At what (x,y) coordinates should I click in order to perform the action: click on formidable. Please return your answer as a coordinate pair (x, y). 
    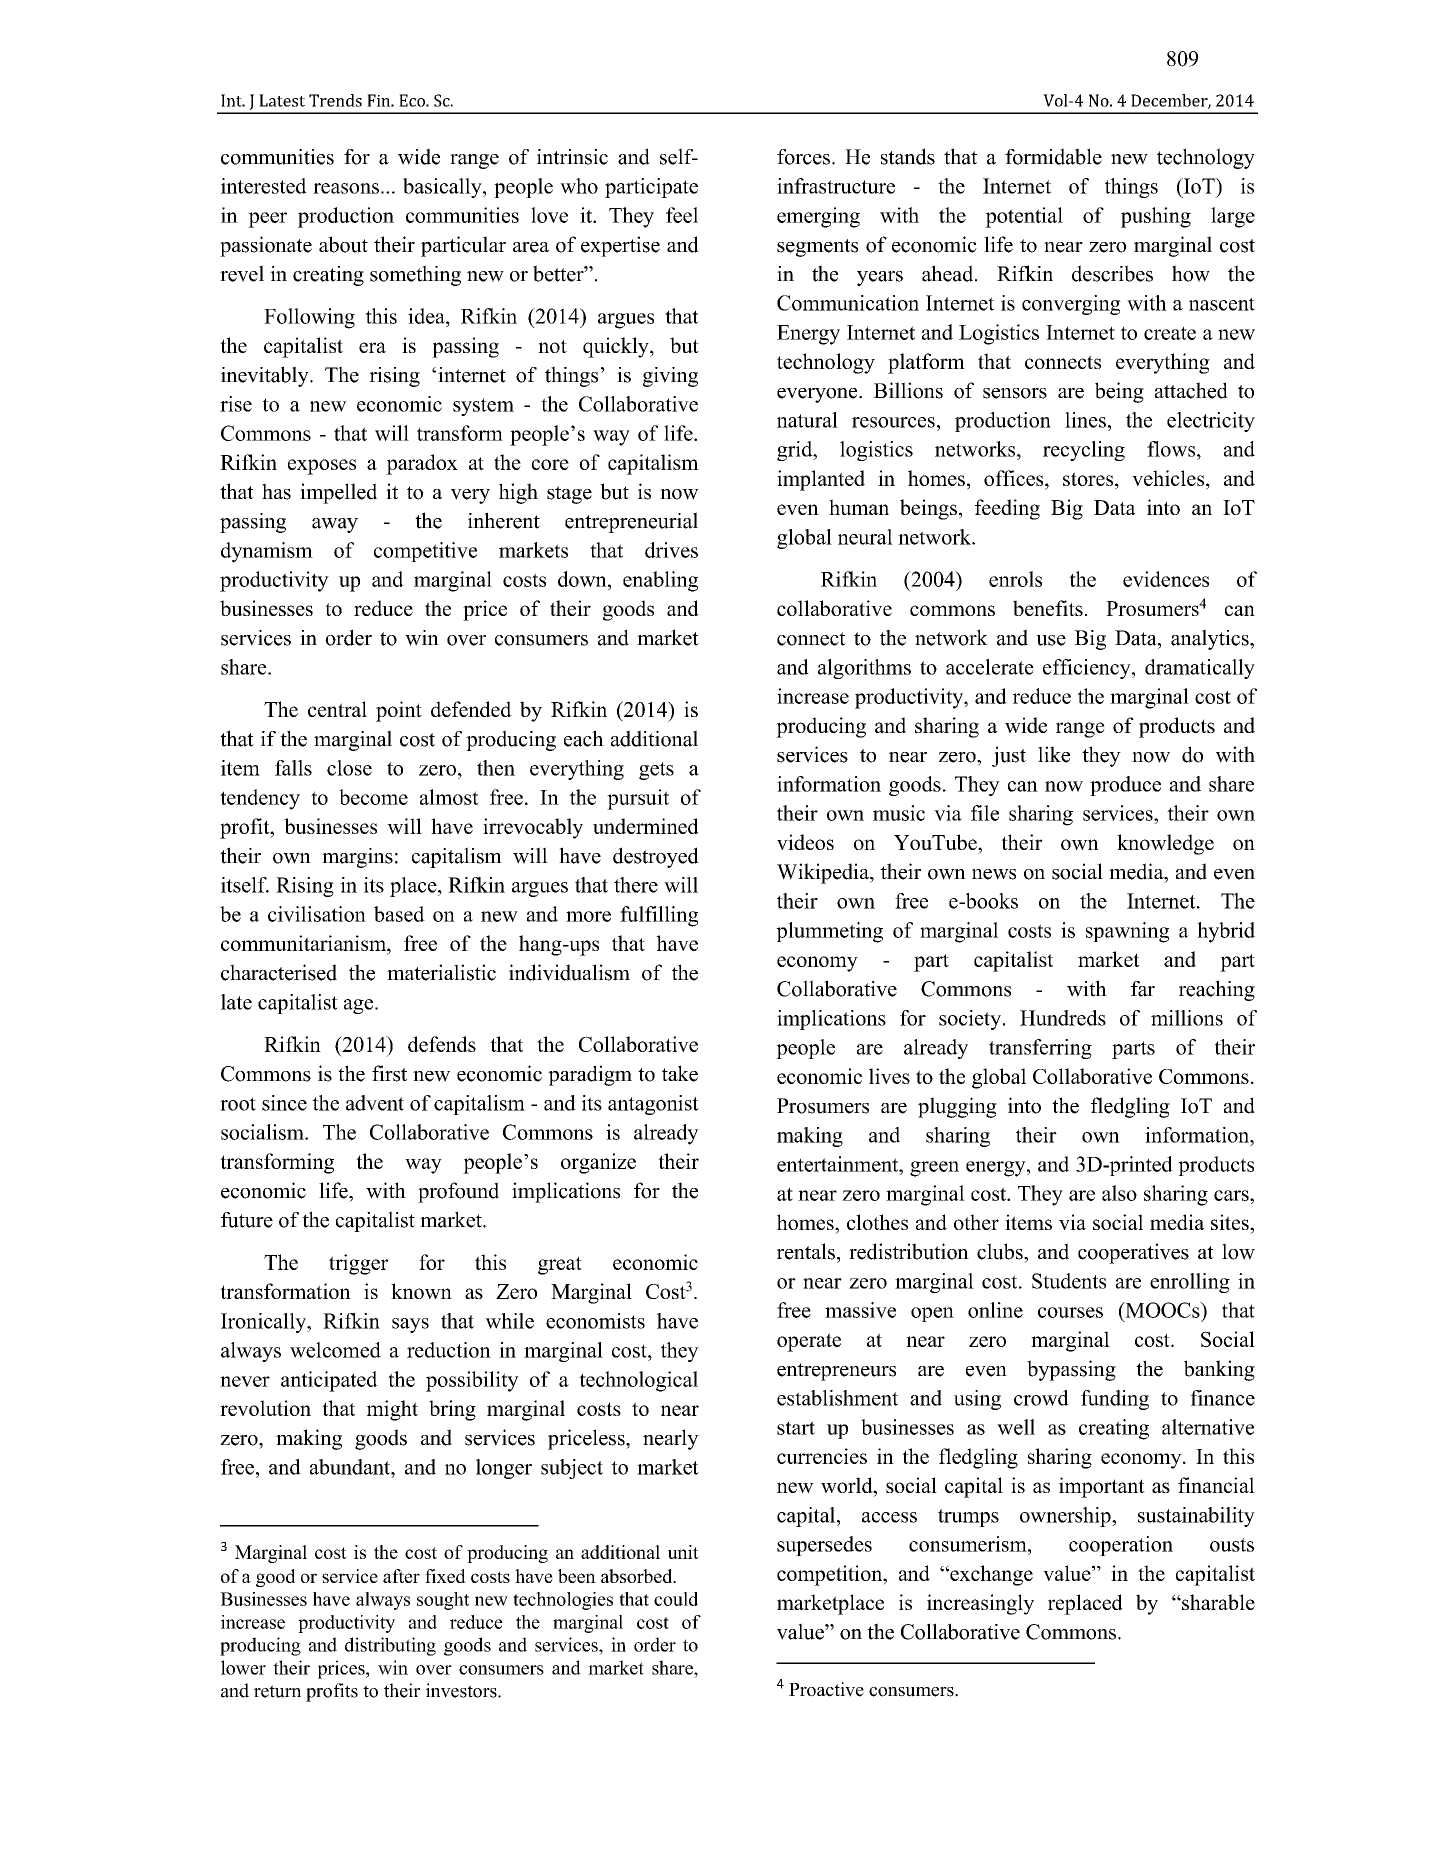
    Looking at the image, I should click on (1053, 156).
